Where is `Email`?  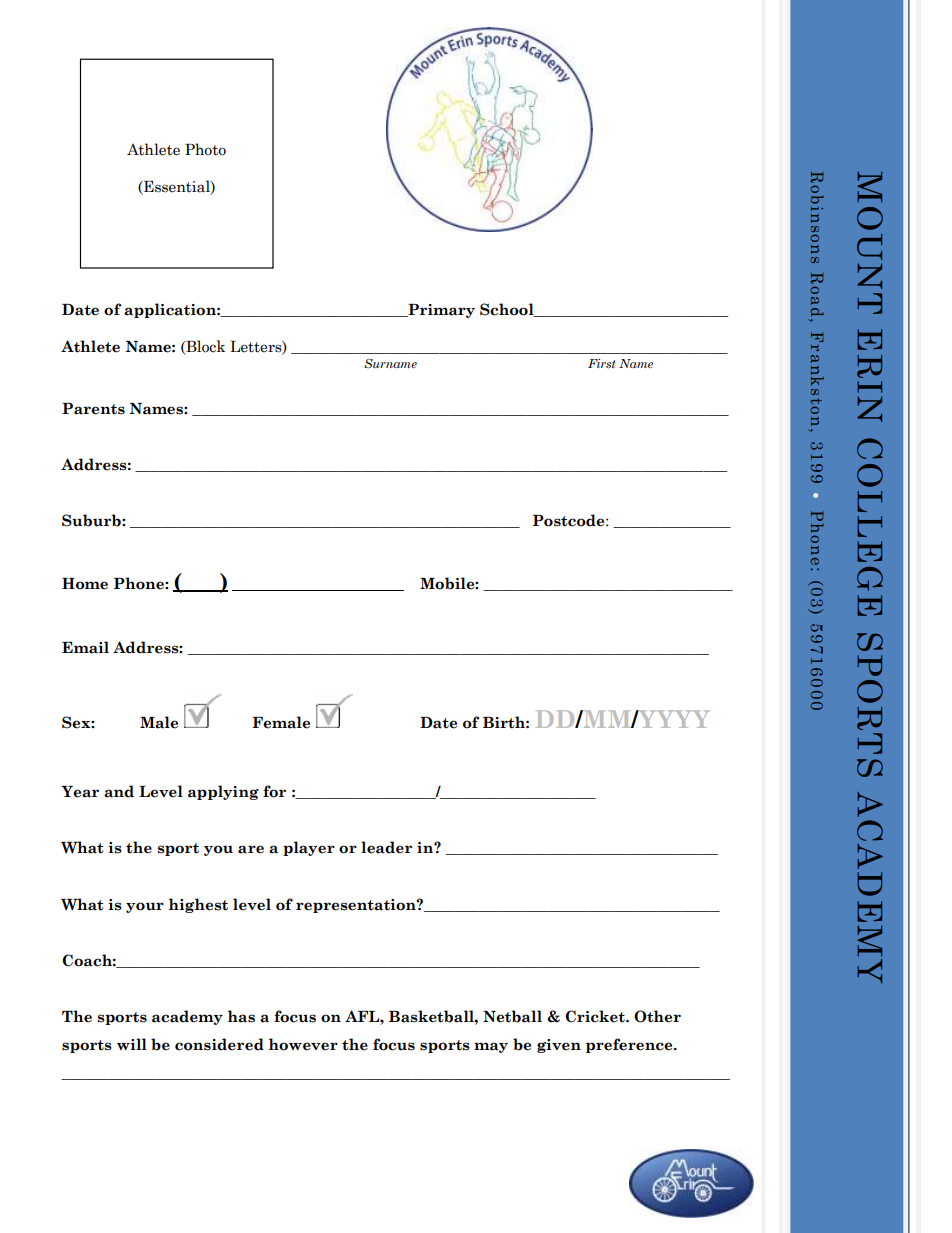
Email is located at coordinates (85, 647).
